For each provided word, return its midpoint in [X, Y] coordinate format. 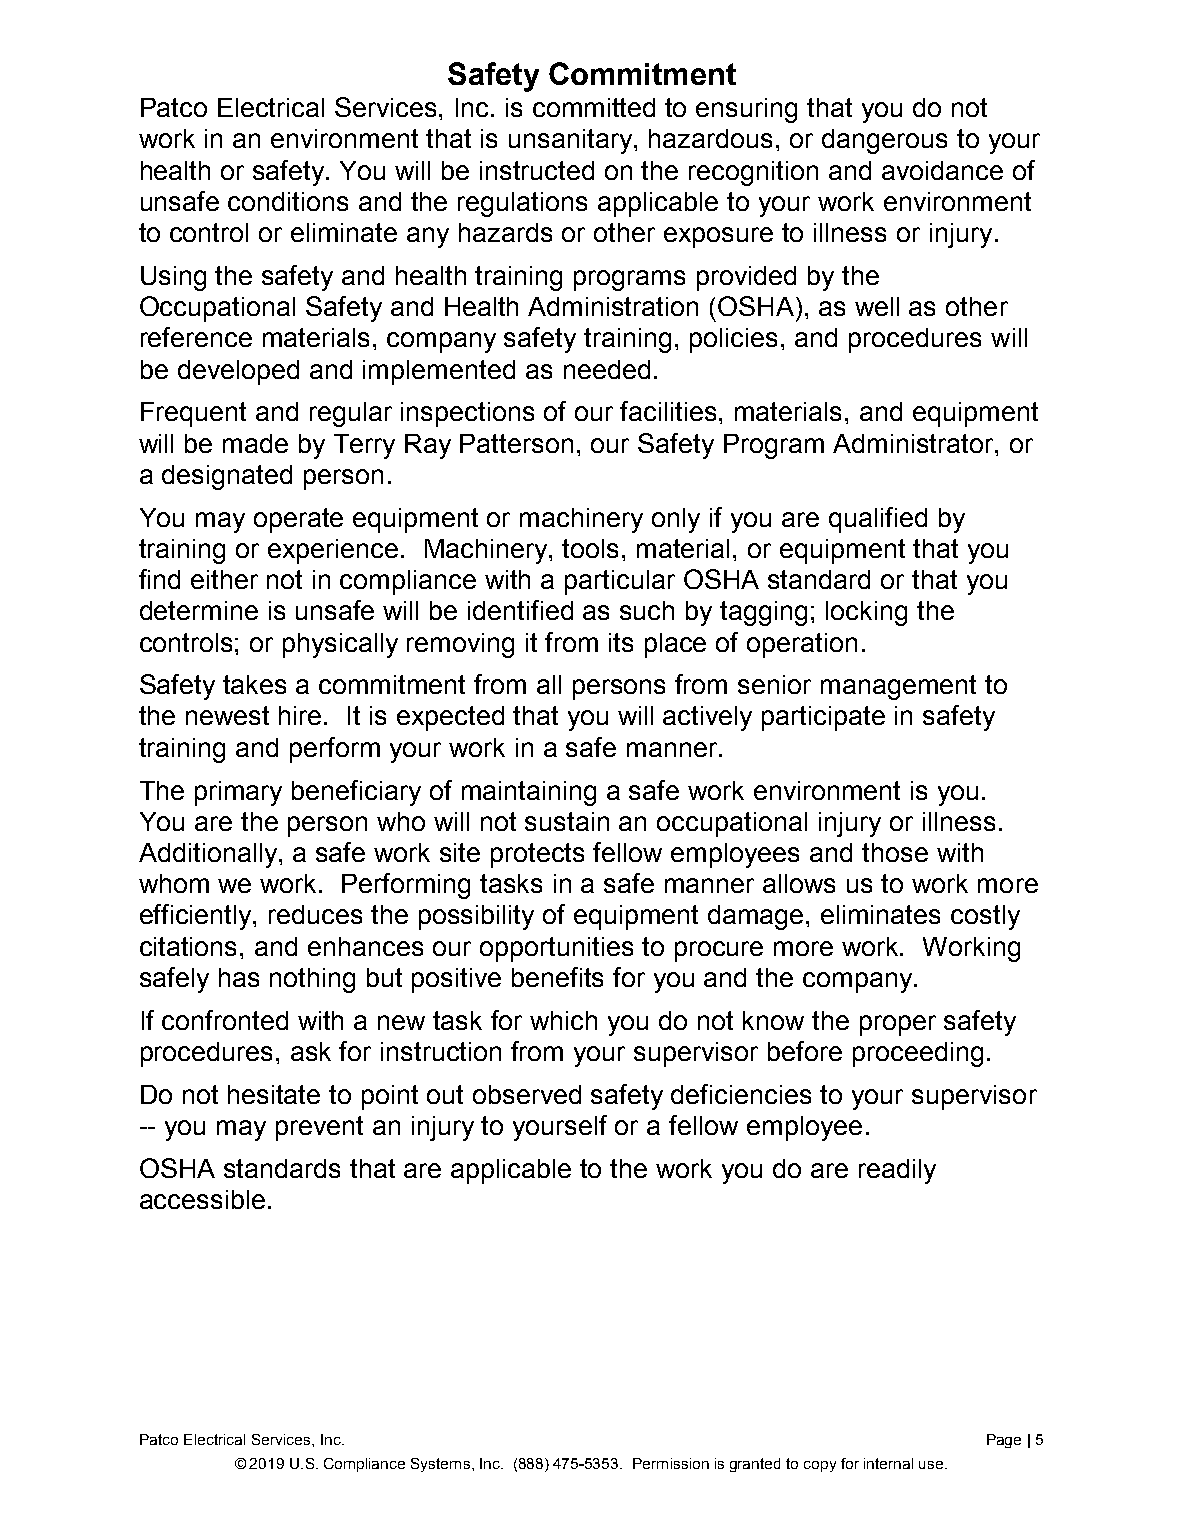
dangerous [884, 141]
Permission [671, 1463]
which [563, 1020]
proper [898, 1025]
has [239, 977]
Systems [440, 1465]
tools [590, 548]
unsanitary [572, 141]
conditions [288, 201]
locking [866, 613]
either [224, 579]
